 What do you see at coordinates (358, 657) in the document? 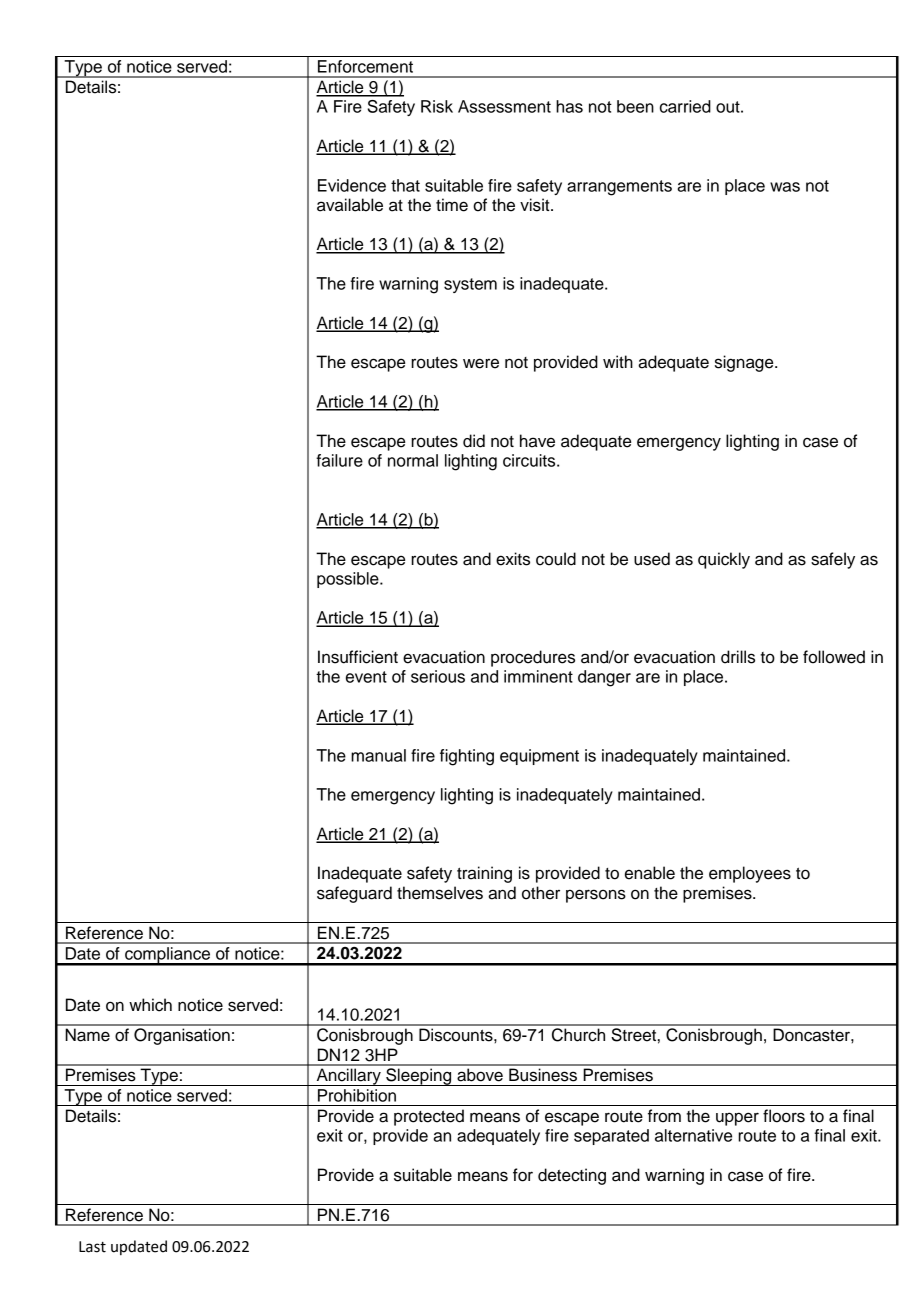
I see `Insufficient` at bounding box center [358, 657].
